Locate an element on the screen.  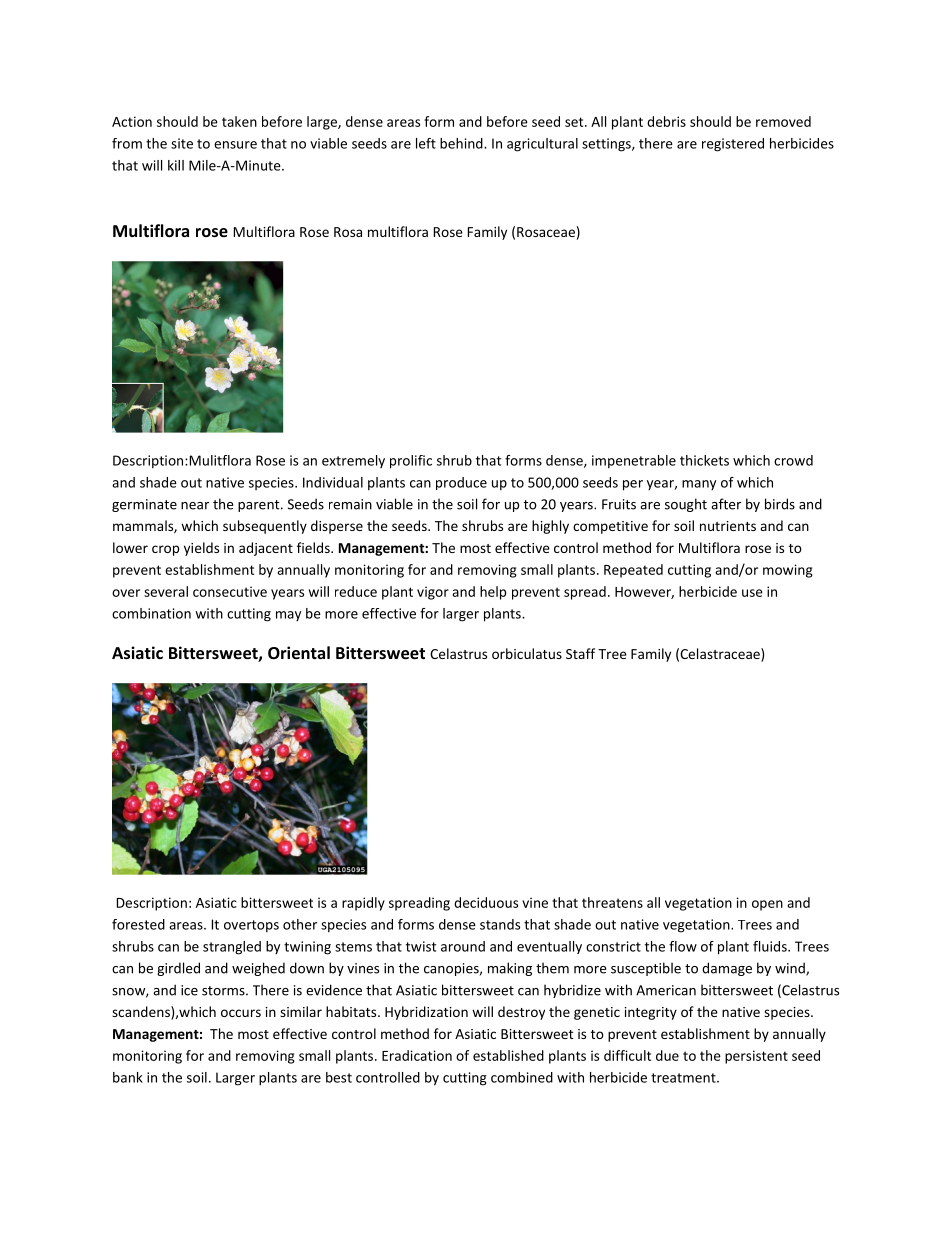
prolific is located at coordinates (411, 462).
